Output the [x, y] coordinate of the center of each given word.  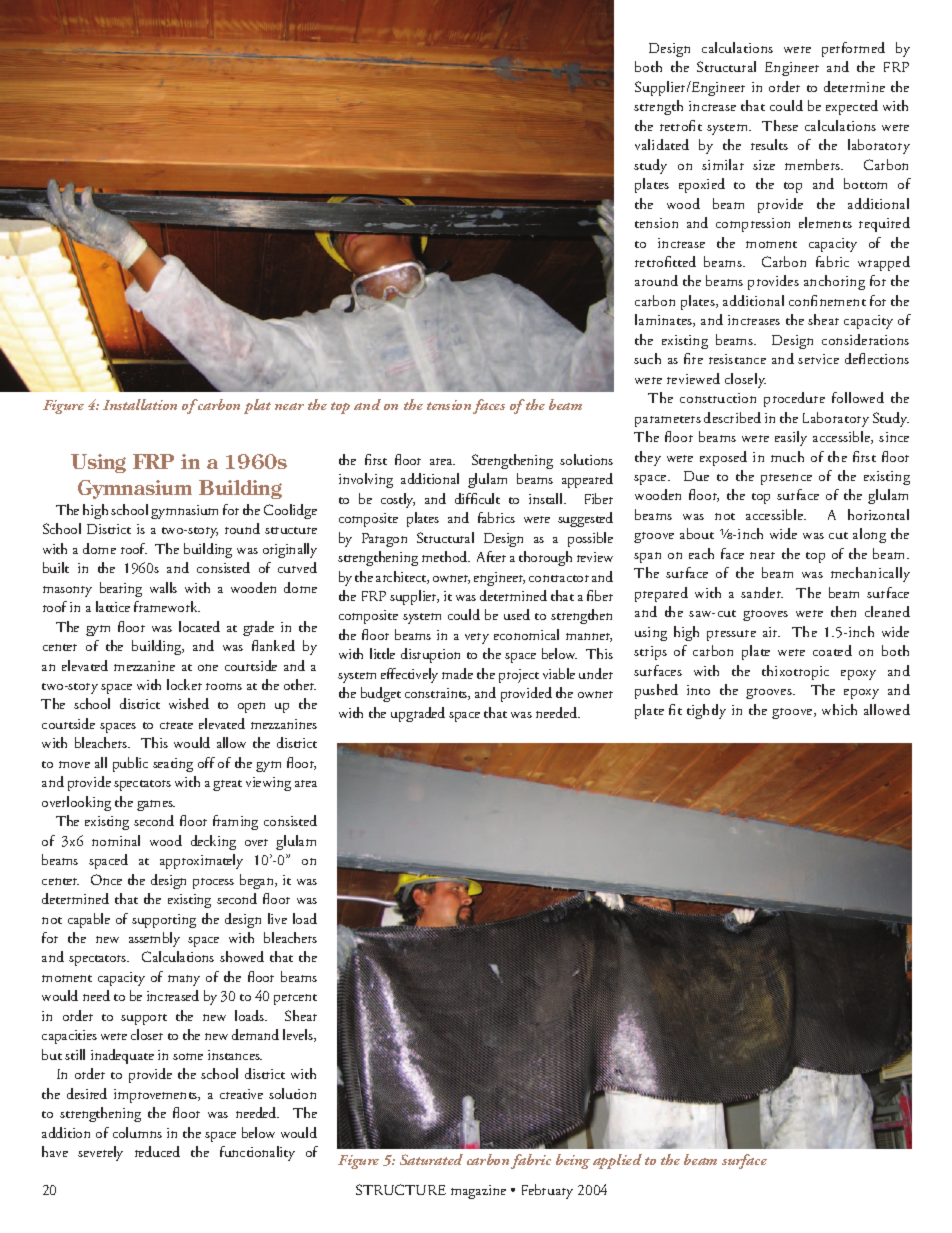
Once [106, 879]
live [277, 918]
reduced [157, 1151]
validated [662, 144]
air [771, 632]
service [818, 359]
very [477, 638]
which [839, 709]
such [647, 358]
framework [167, 606]
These [780, 125]
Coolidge [290, 511]
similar [723, 164]
